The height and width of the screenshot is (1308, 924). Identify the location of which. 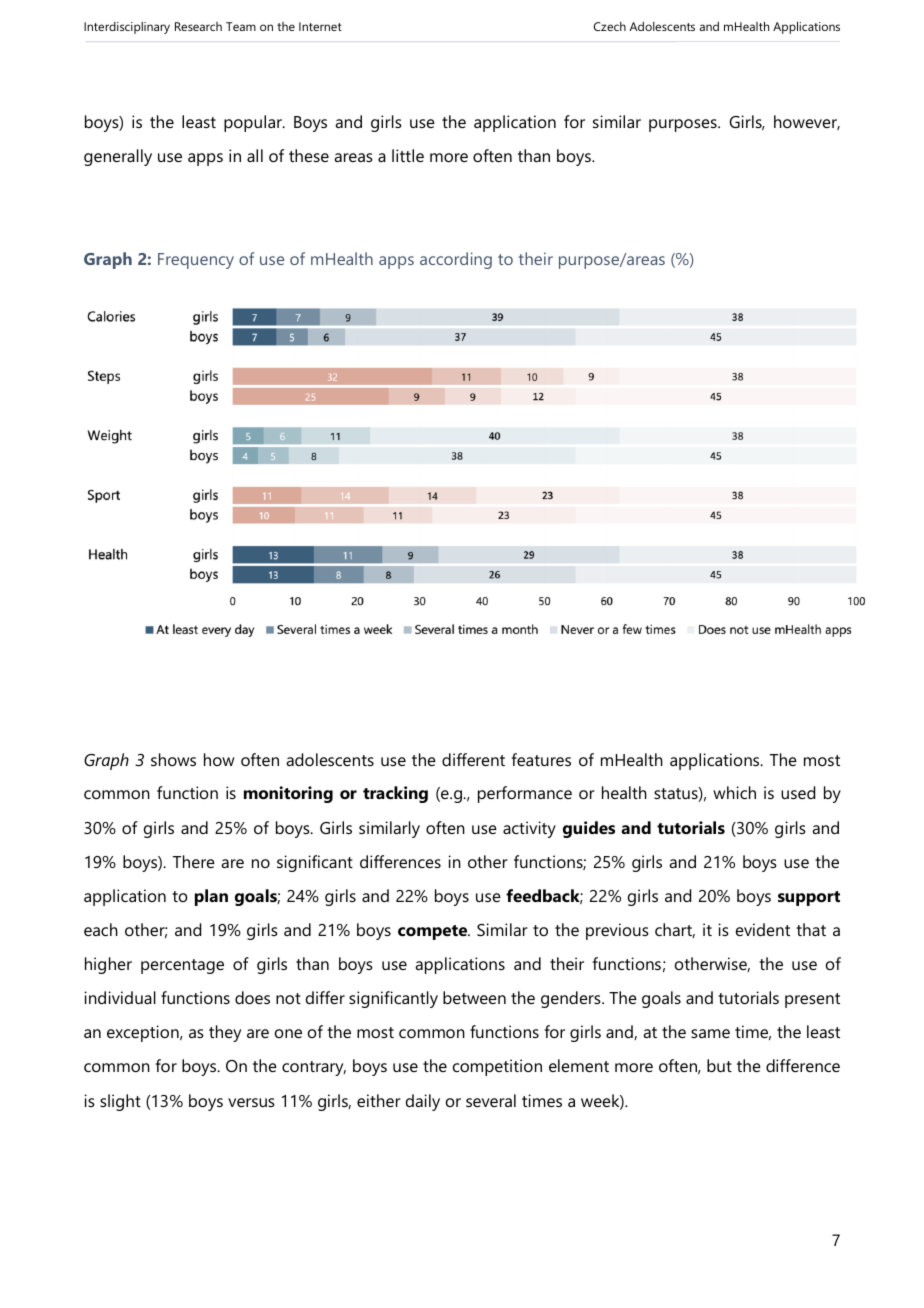
(734, 792).
